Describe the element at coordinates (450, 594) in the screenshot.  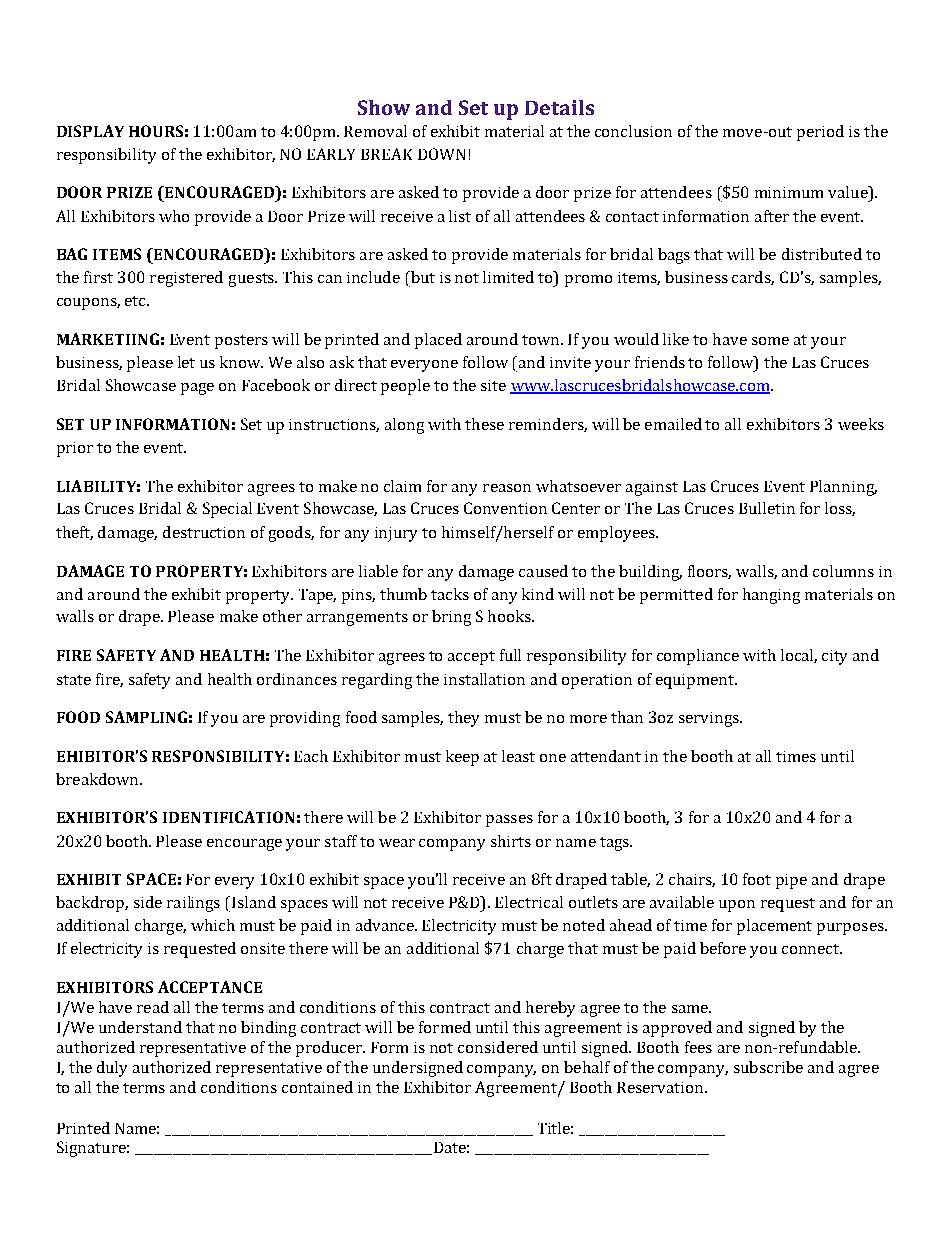
I see `tacks` at that location.
